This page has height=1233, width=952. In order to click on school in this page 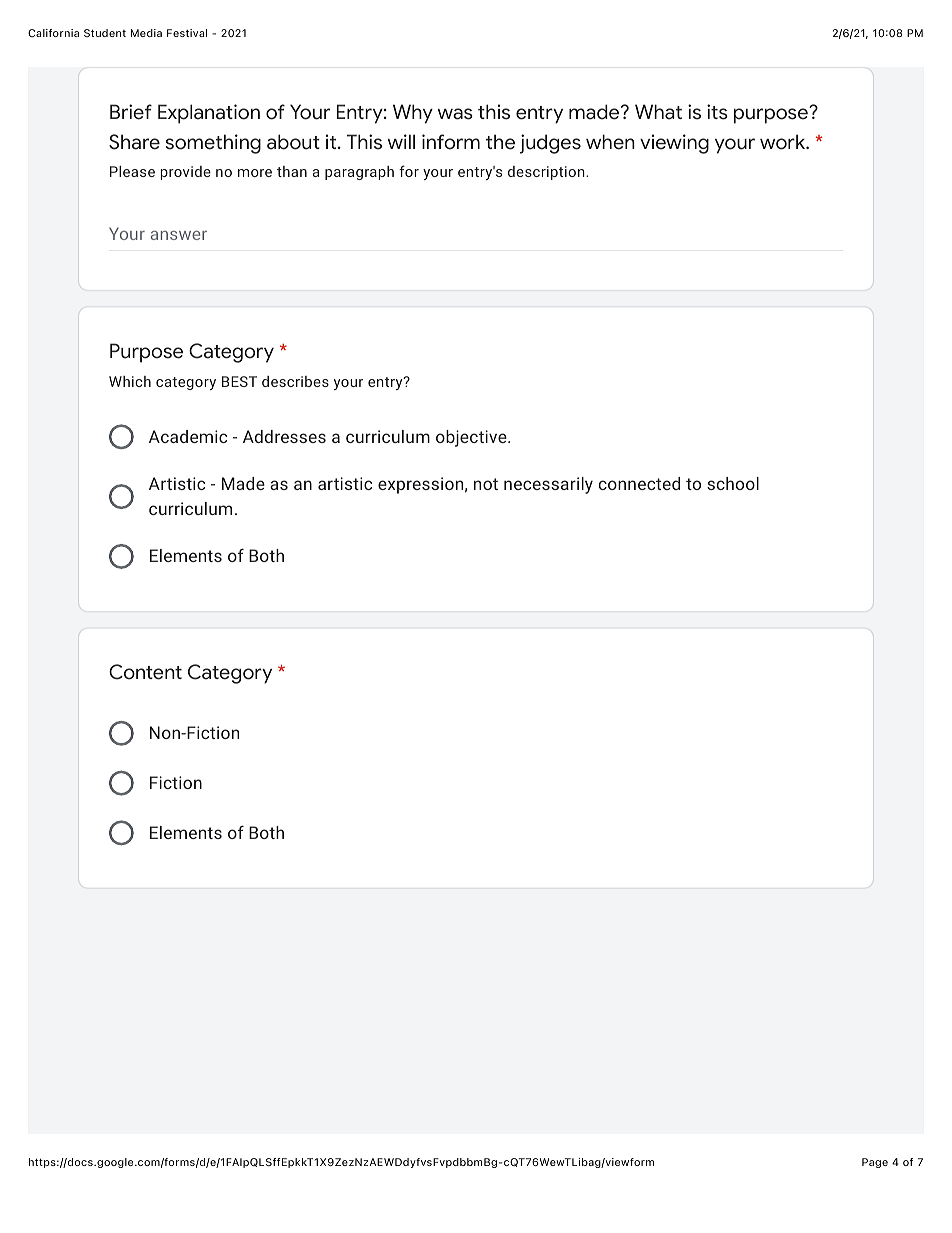, I will do `click(733, 483)`.
